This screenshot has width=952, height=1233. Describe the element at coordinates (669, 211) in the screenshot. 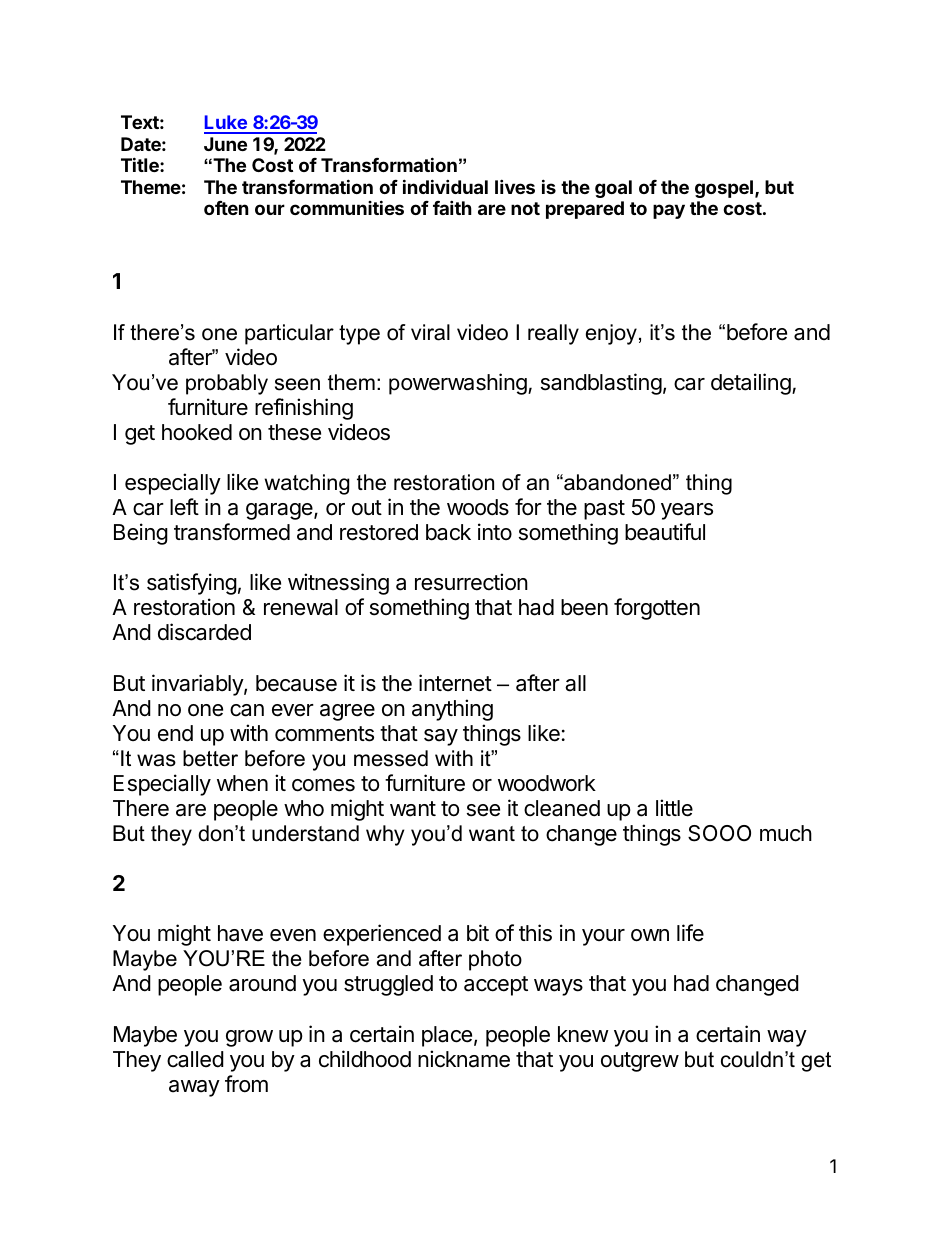

I see `pay` at that location.
